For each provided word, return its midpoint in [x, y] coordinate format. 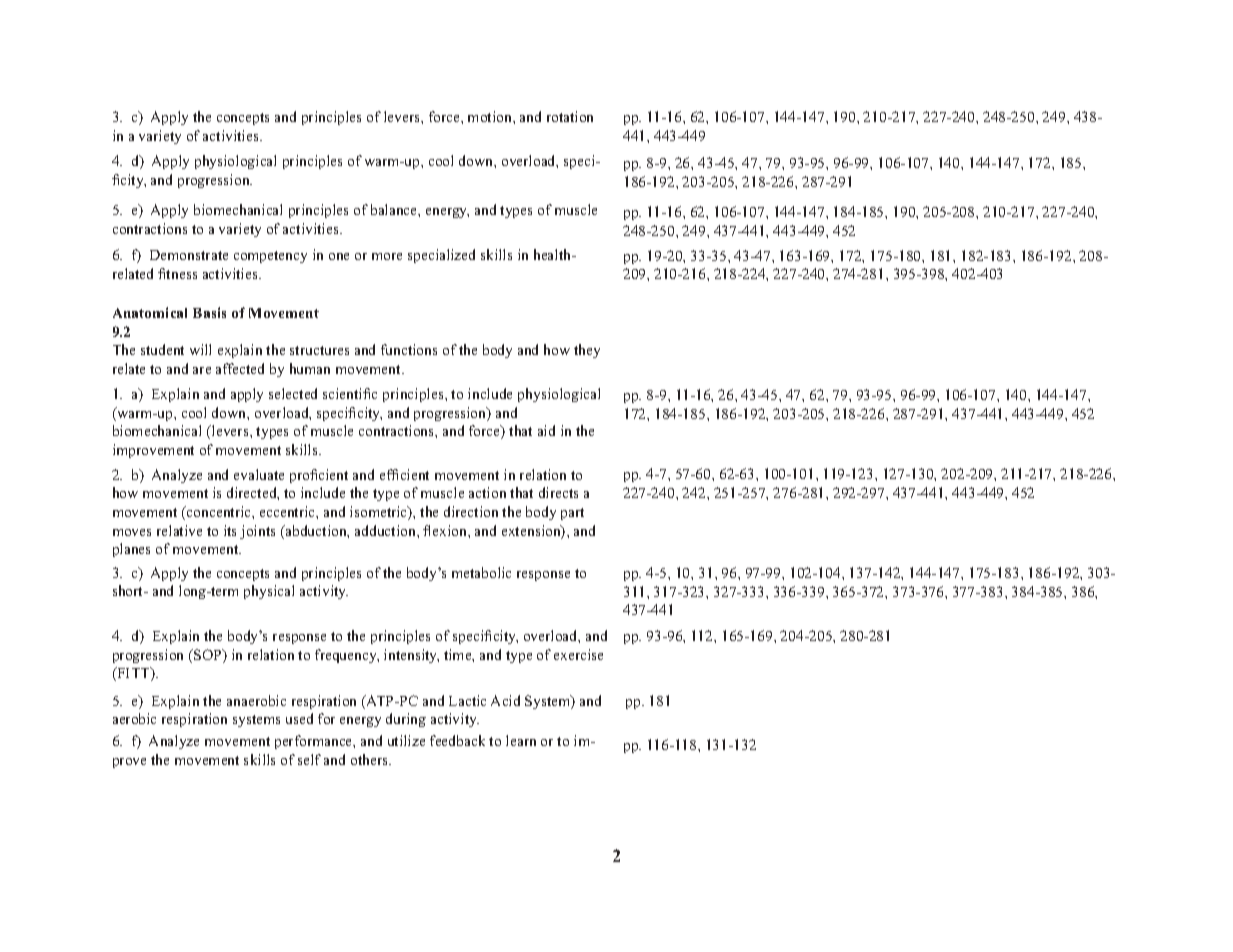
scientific [350, 393]
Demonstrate [189, 255]
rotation [570, 116]
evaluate [259, 474]
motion [491, 116]
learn [521, 740]
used [299, 718]
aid [546, 430]
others [370, 759]
